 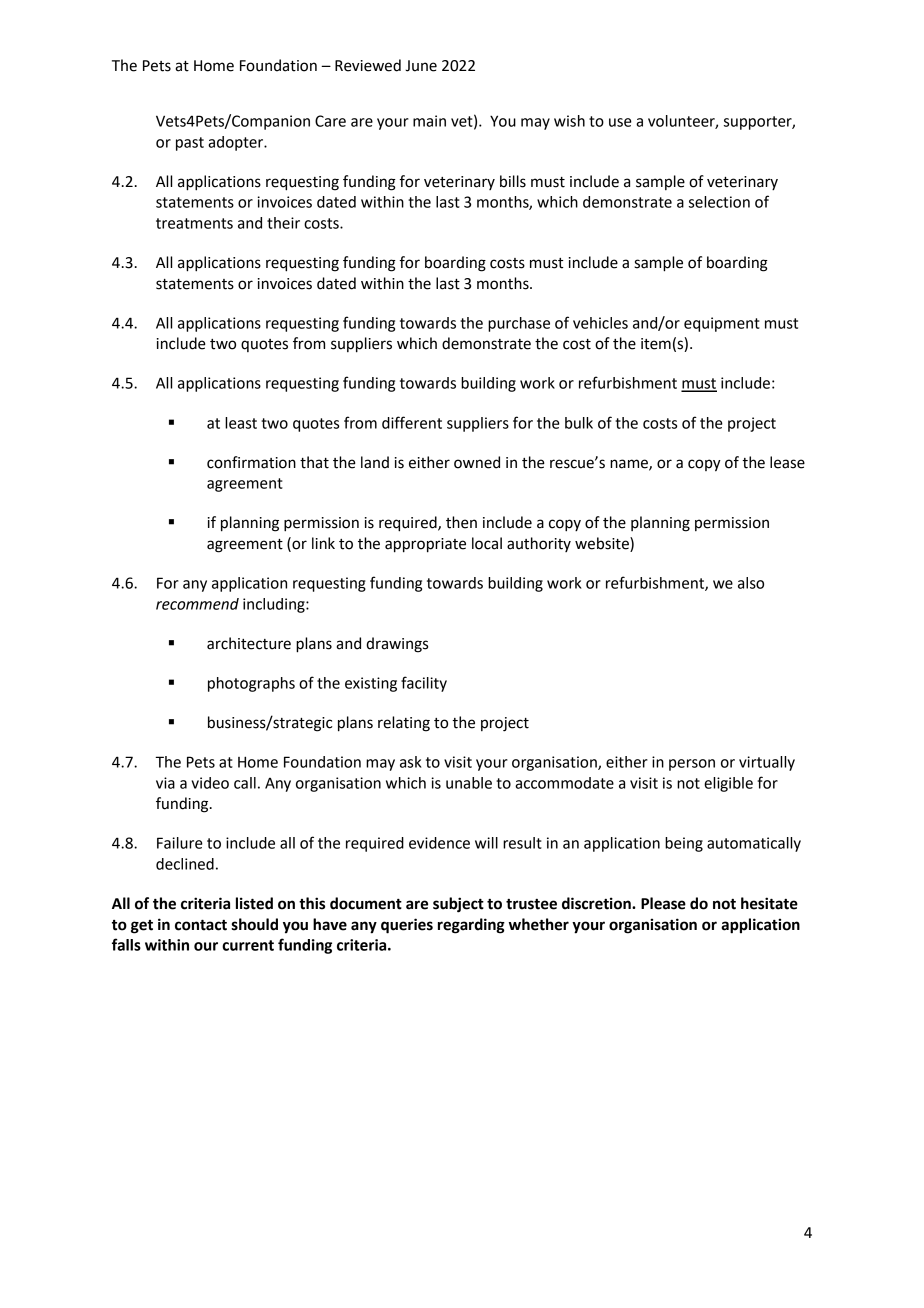 I want to click on main, so click(x=429, y=121).
